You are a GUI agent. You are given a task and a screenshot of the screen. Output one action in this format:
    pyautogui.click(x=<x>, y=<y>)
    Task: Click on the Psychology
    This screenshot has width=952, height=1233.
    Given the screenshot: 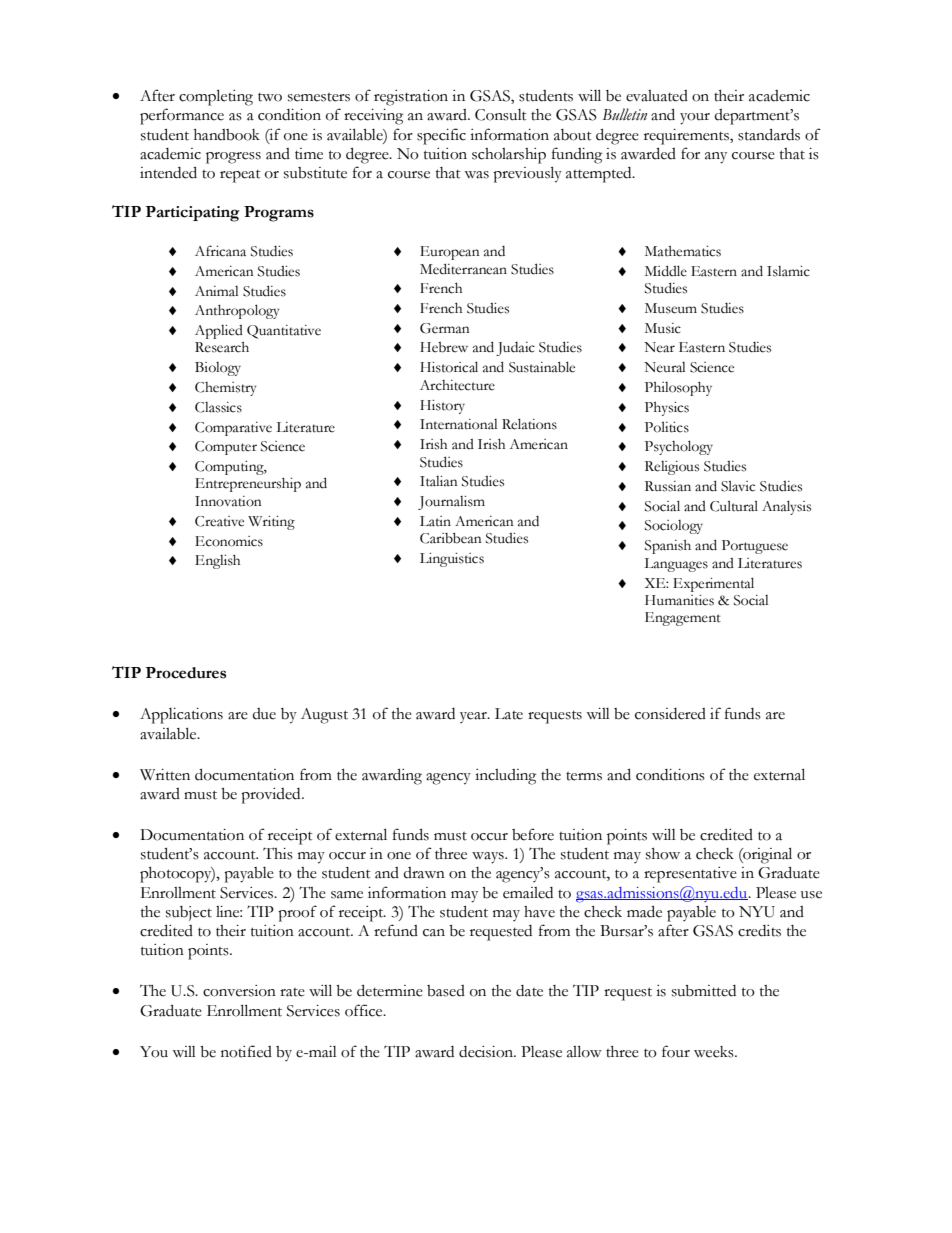 What is the action you would take?
    pyautogui.click(x=679, y=447)
